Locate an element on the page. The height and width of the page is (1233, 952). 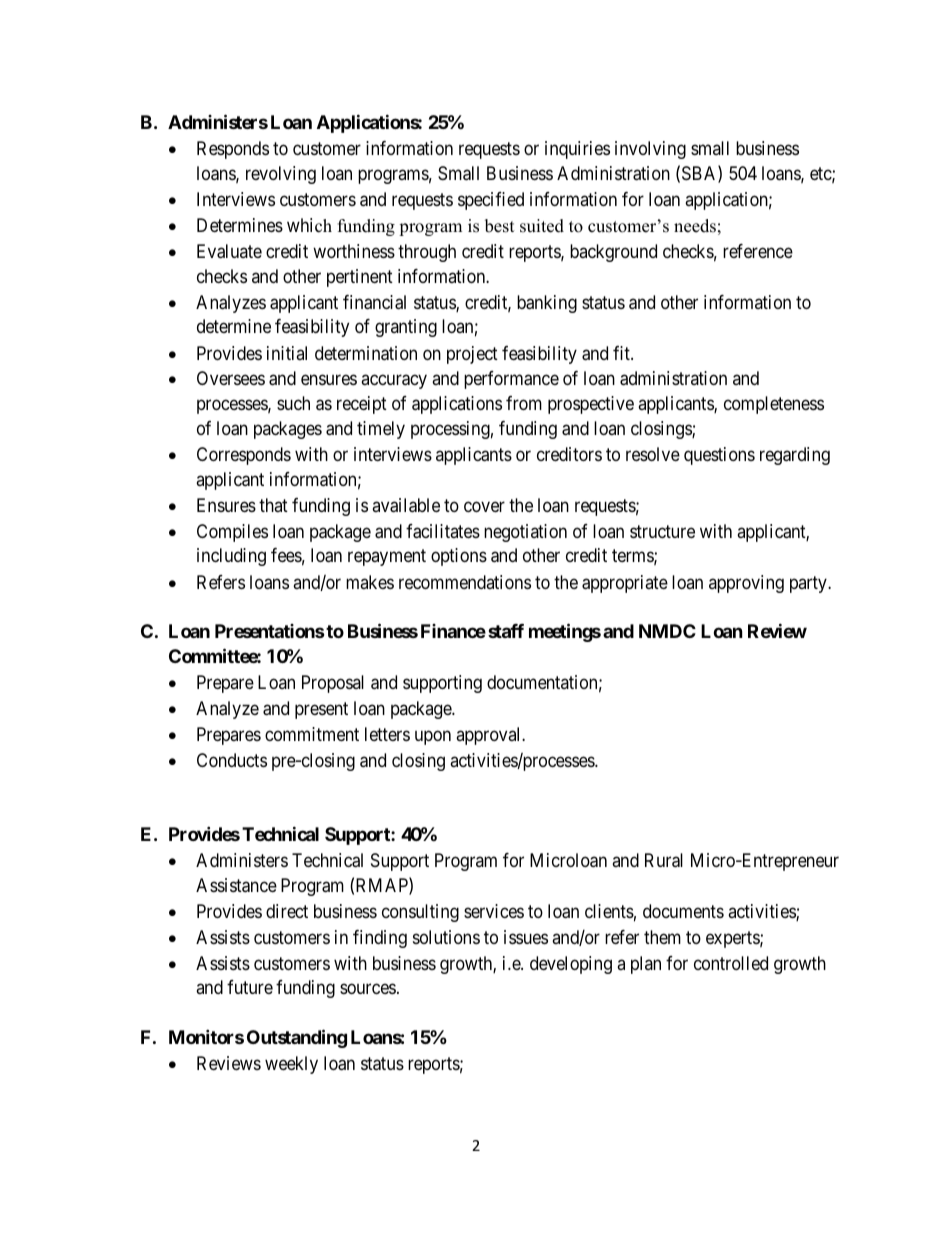
developing is located at coordinates (571, 965).
